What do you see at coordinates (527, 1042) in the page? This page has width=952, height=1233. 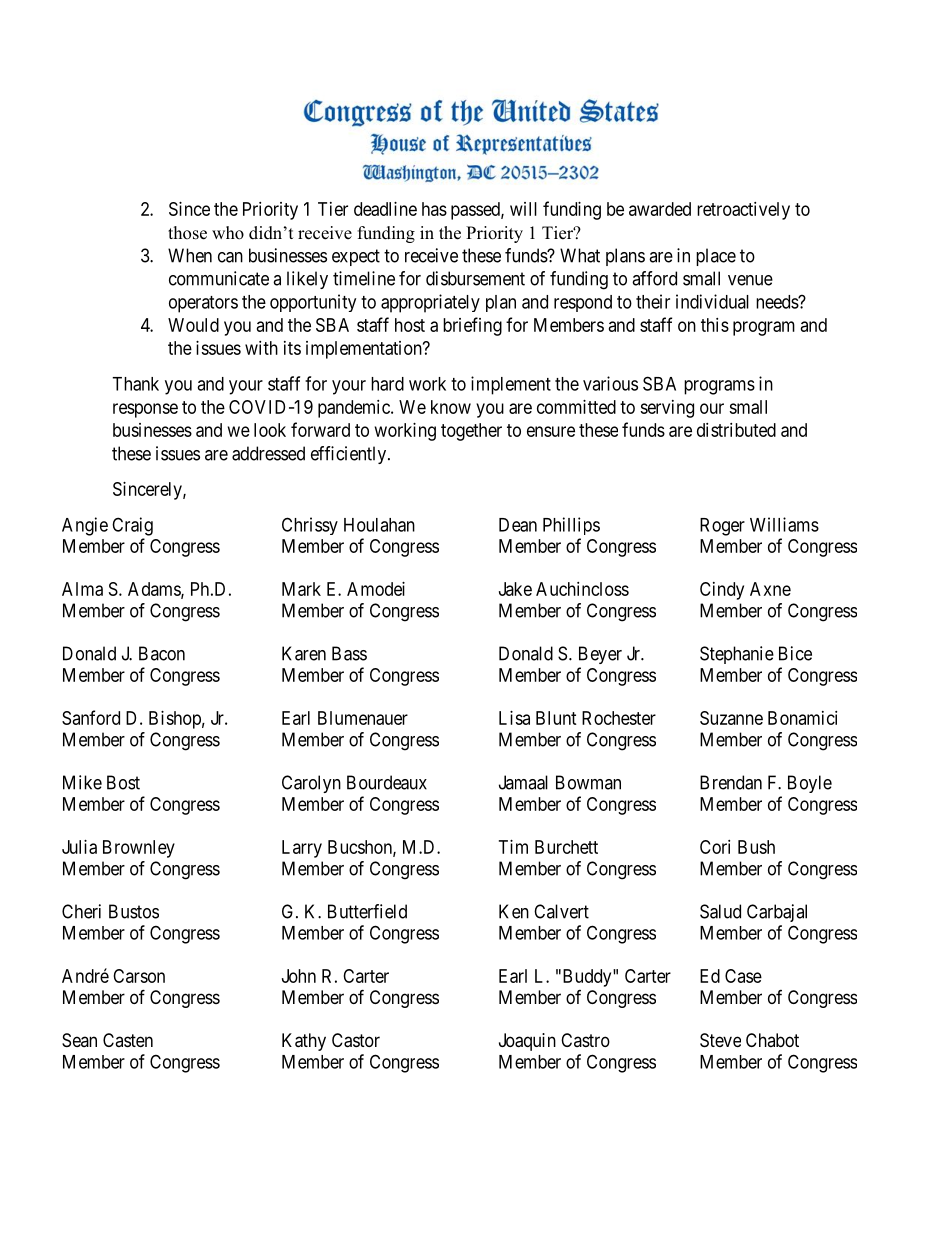 I see `Joaquin` at bounding box center [527, 1042].
